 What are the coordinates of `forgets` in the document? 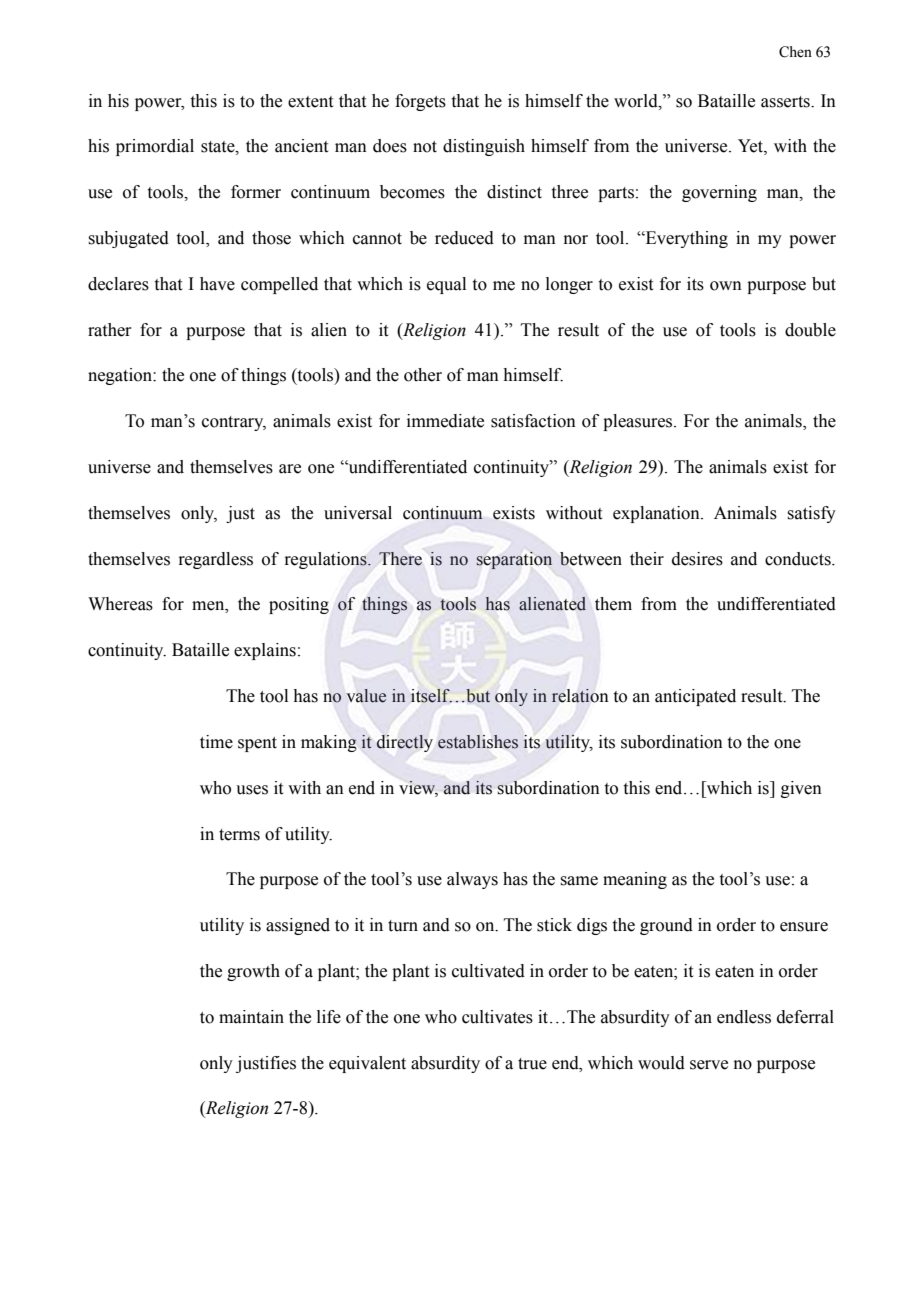 It's located at (420, 102).
